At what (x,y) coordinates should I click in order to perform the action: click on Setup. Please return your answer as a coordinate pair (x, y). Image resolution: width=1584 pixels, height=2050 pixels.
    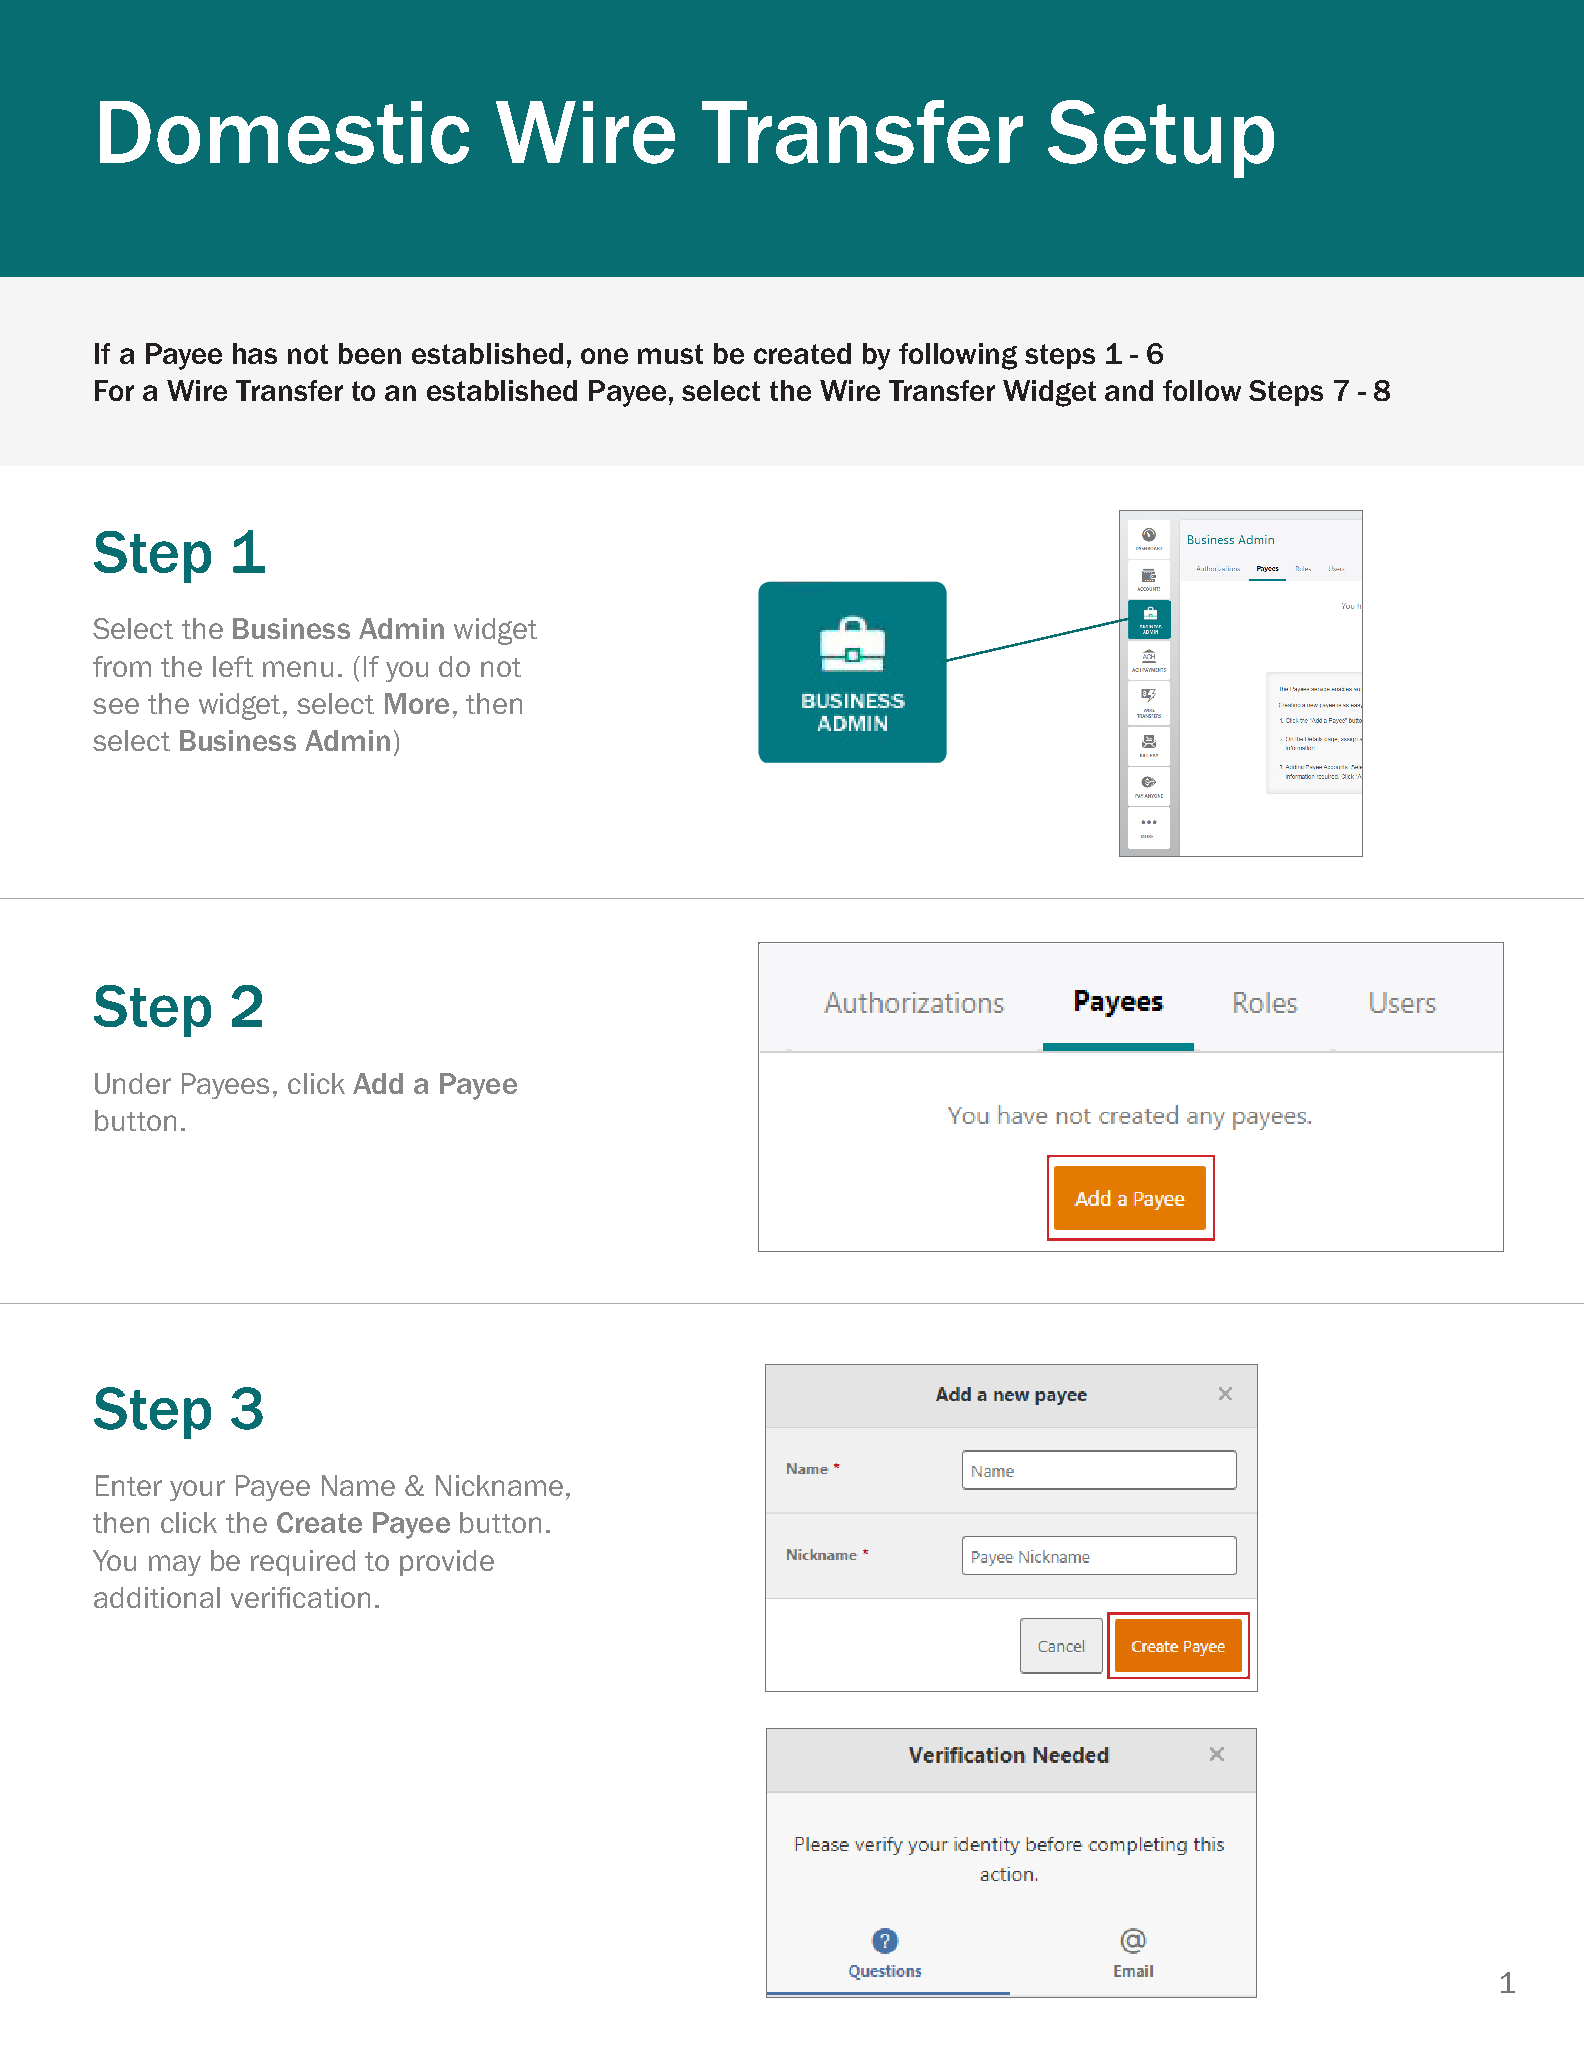
    Looking at the image, I should click on (1161, 139).
